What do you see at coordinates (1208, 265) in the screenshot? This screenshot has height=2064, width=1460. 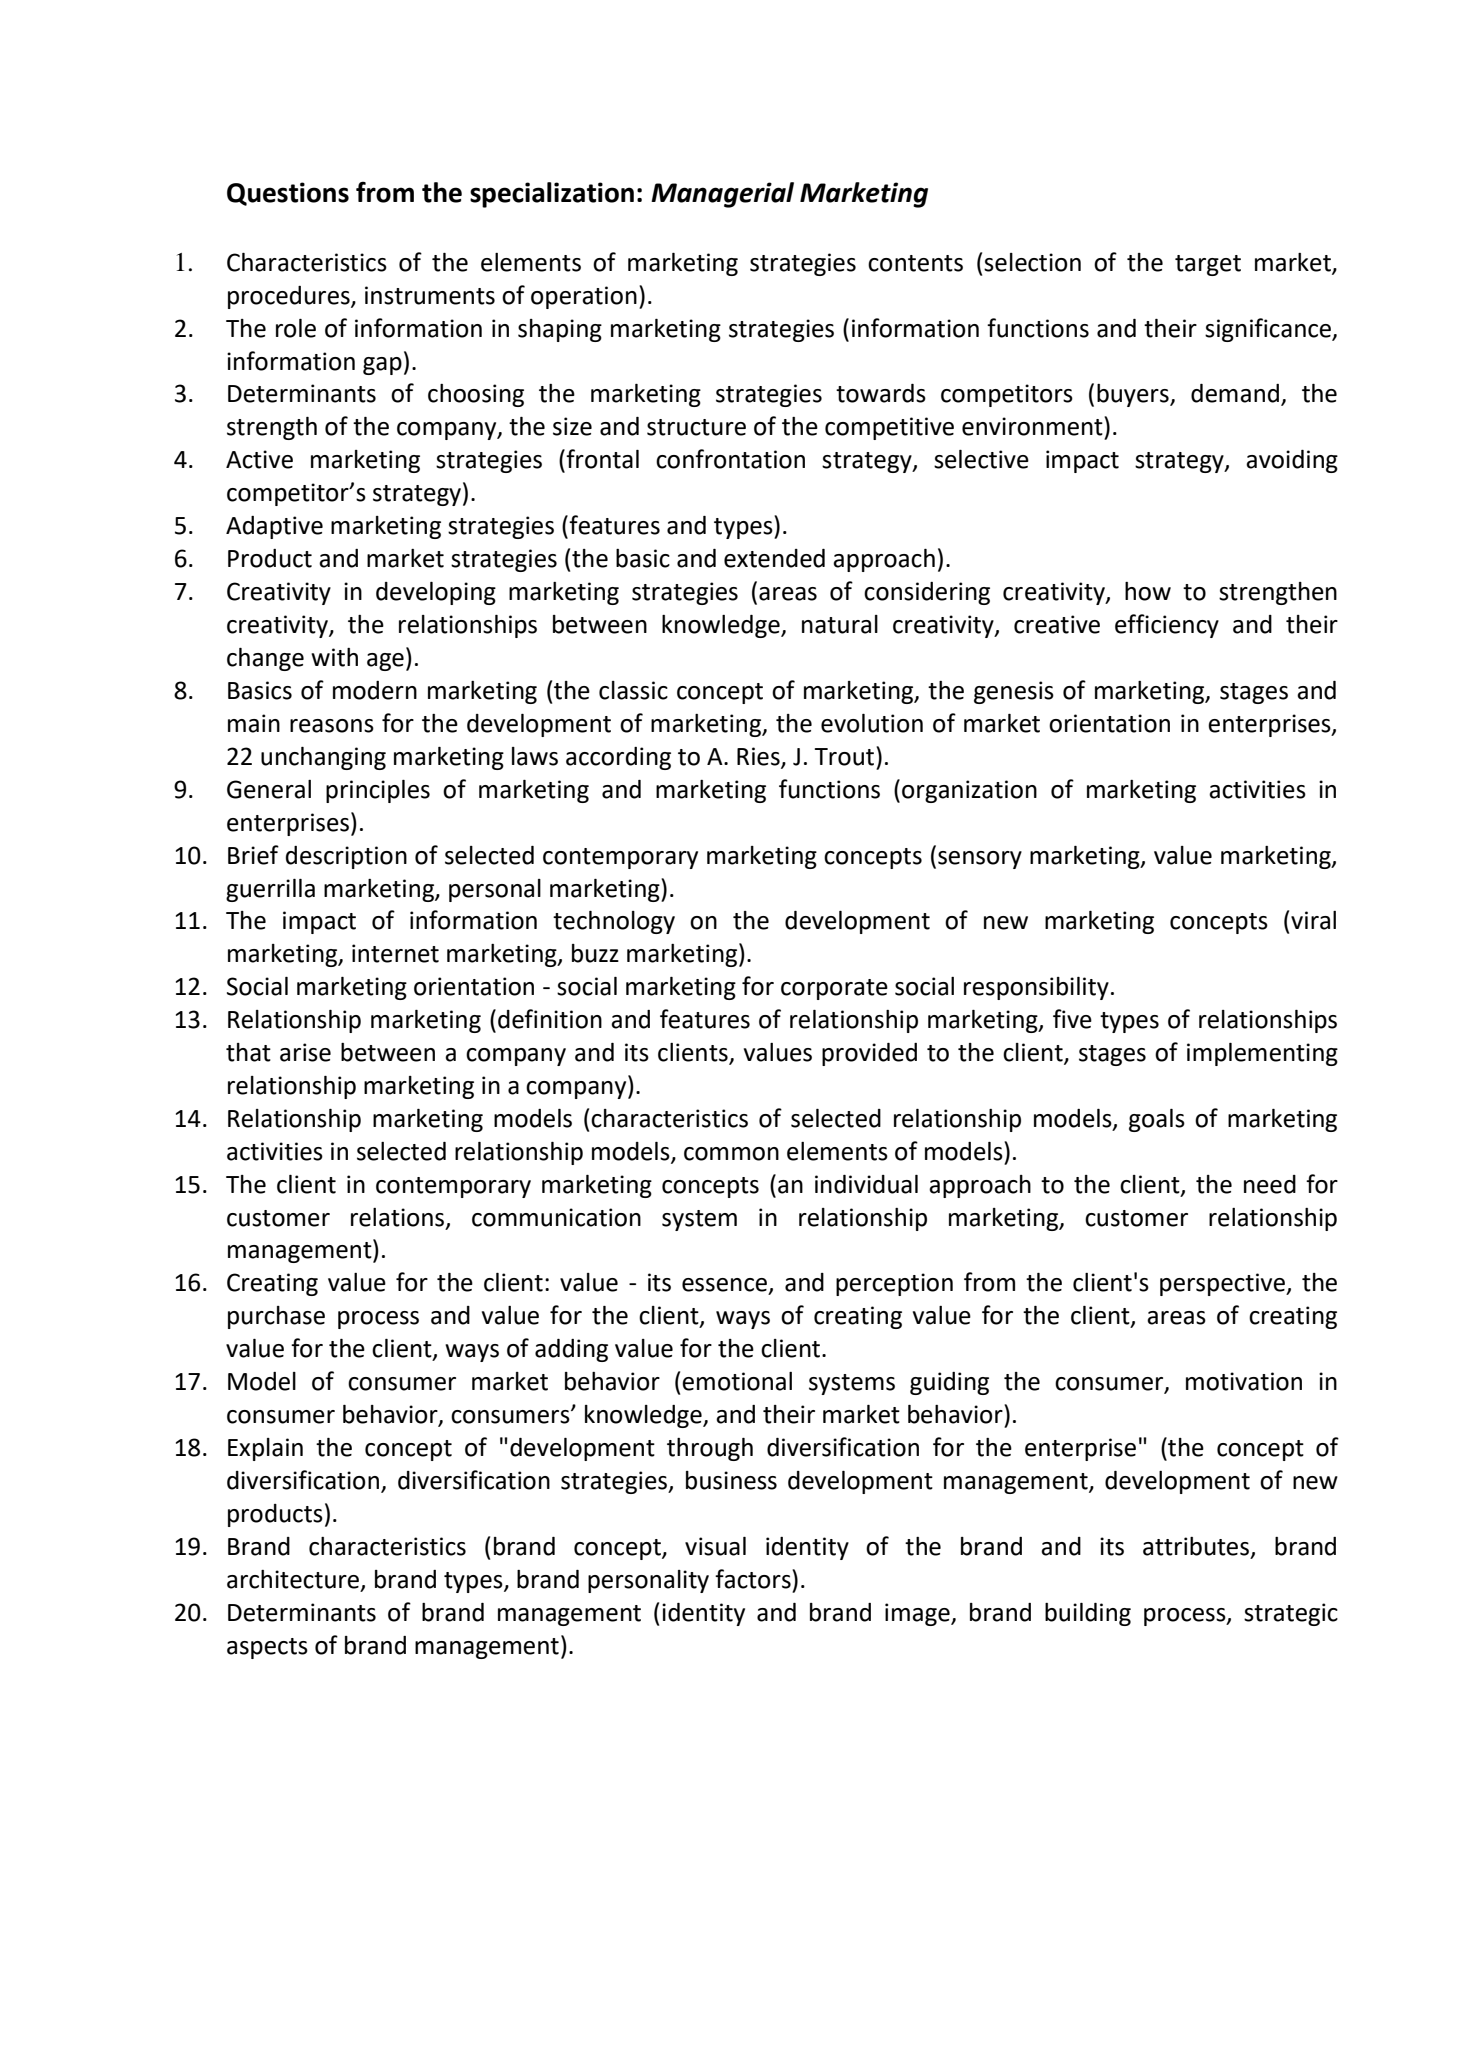 I see `target` at bounding box center [1208, 265].
